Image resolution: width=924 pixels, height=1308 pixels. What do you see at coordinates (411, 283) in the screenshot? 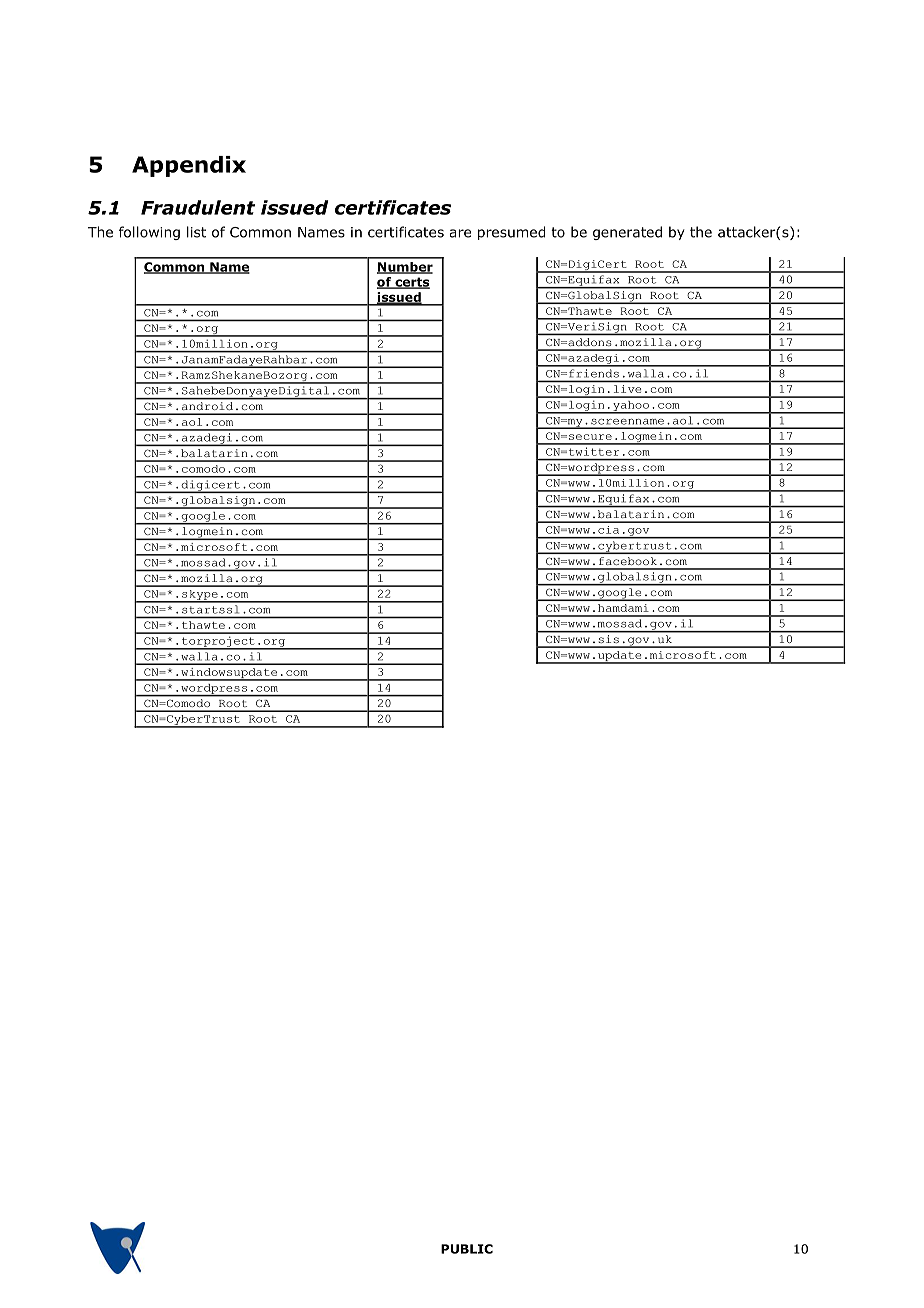
I see `certs` at bounding box center [411, 283].
